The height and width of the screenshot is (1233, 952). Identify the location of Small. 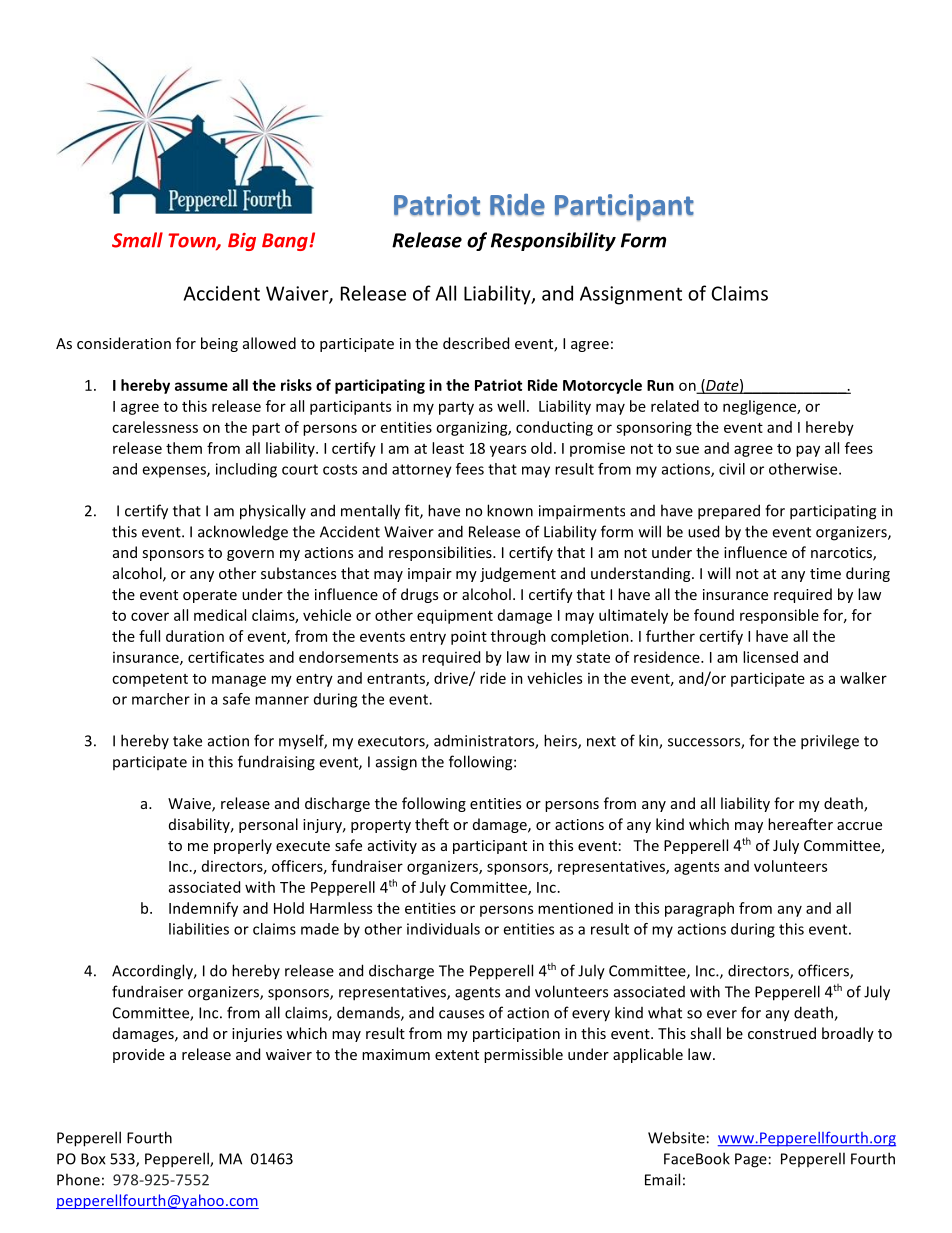
(137, 240).
